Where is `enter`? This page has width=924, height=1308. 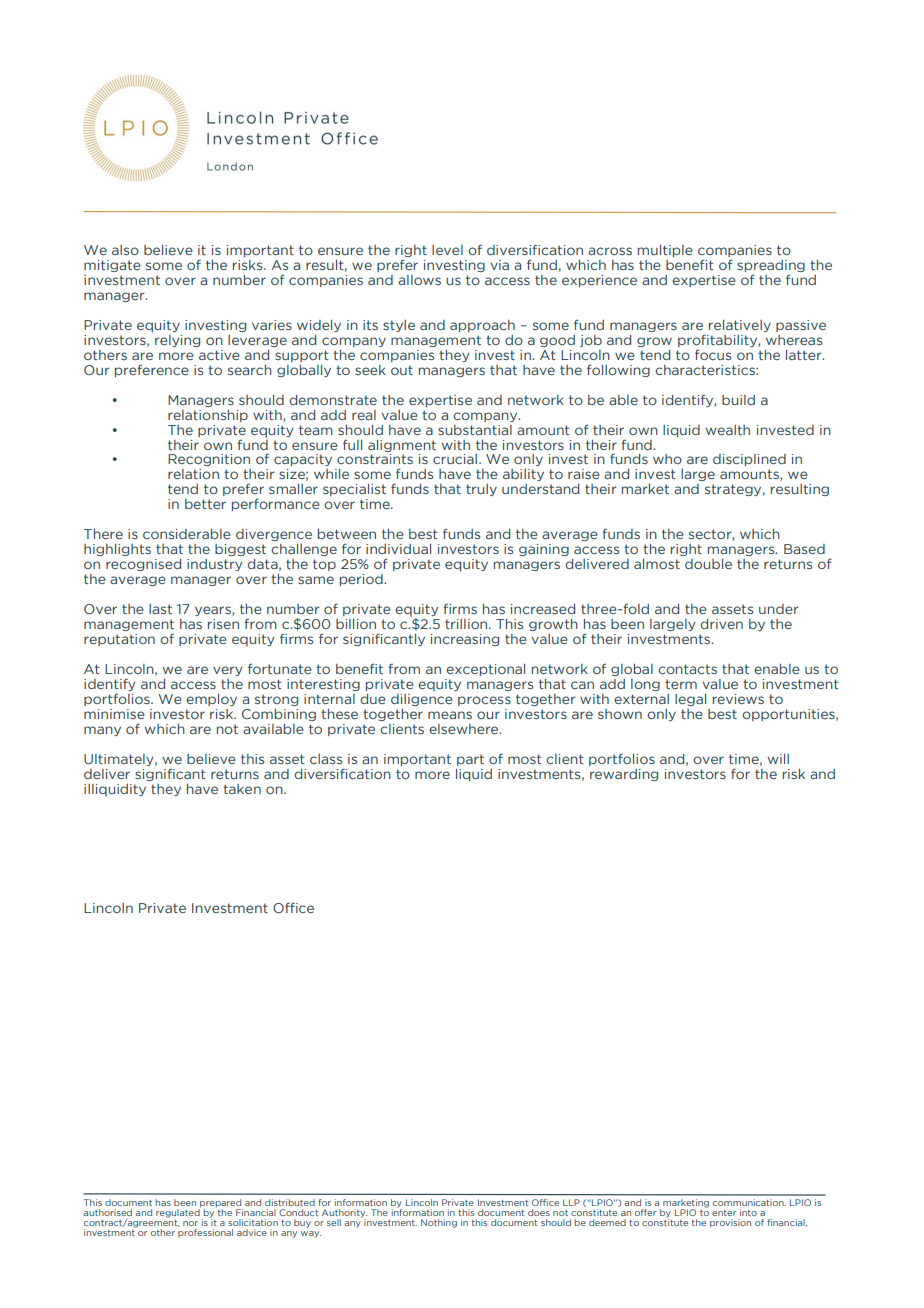 enter is located at coordinates (724, 1213).
